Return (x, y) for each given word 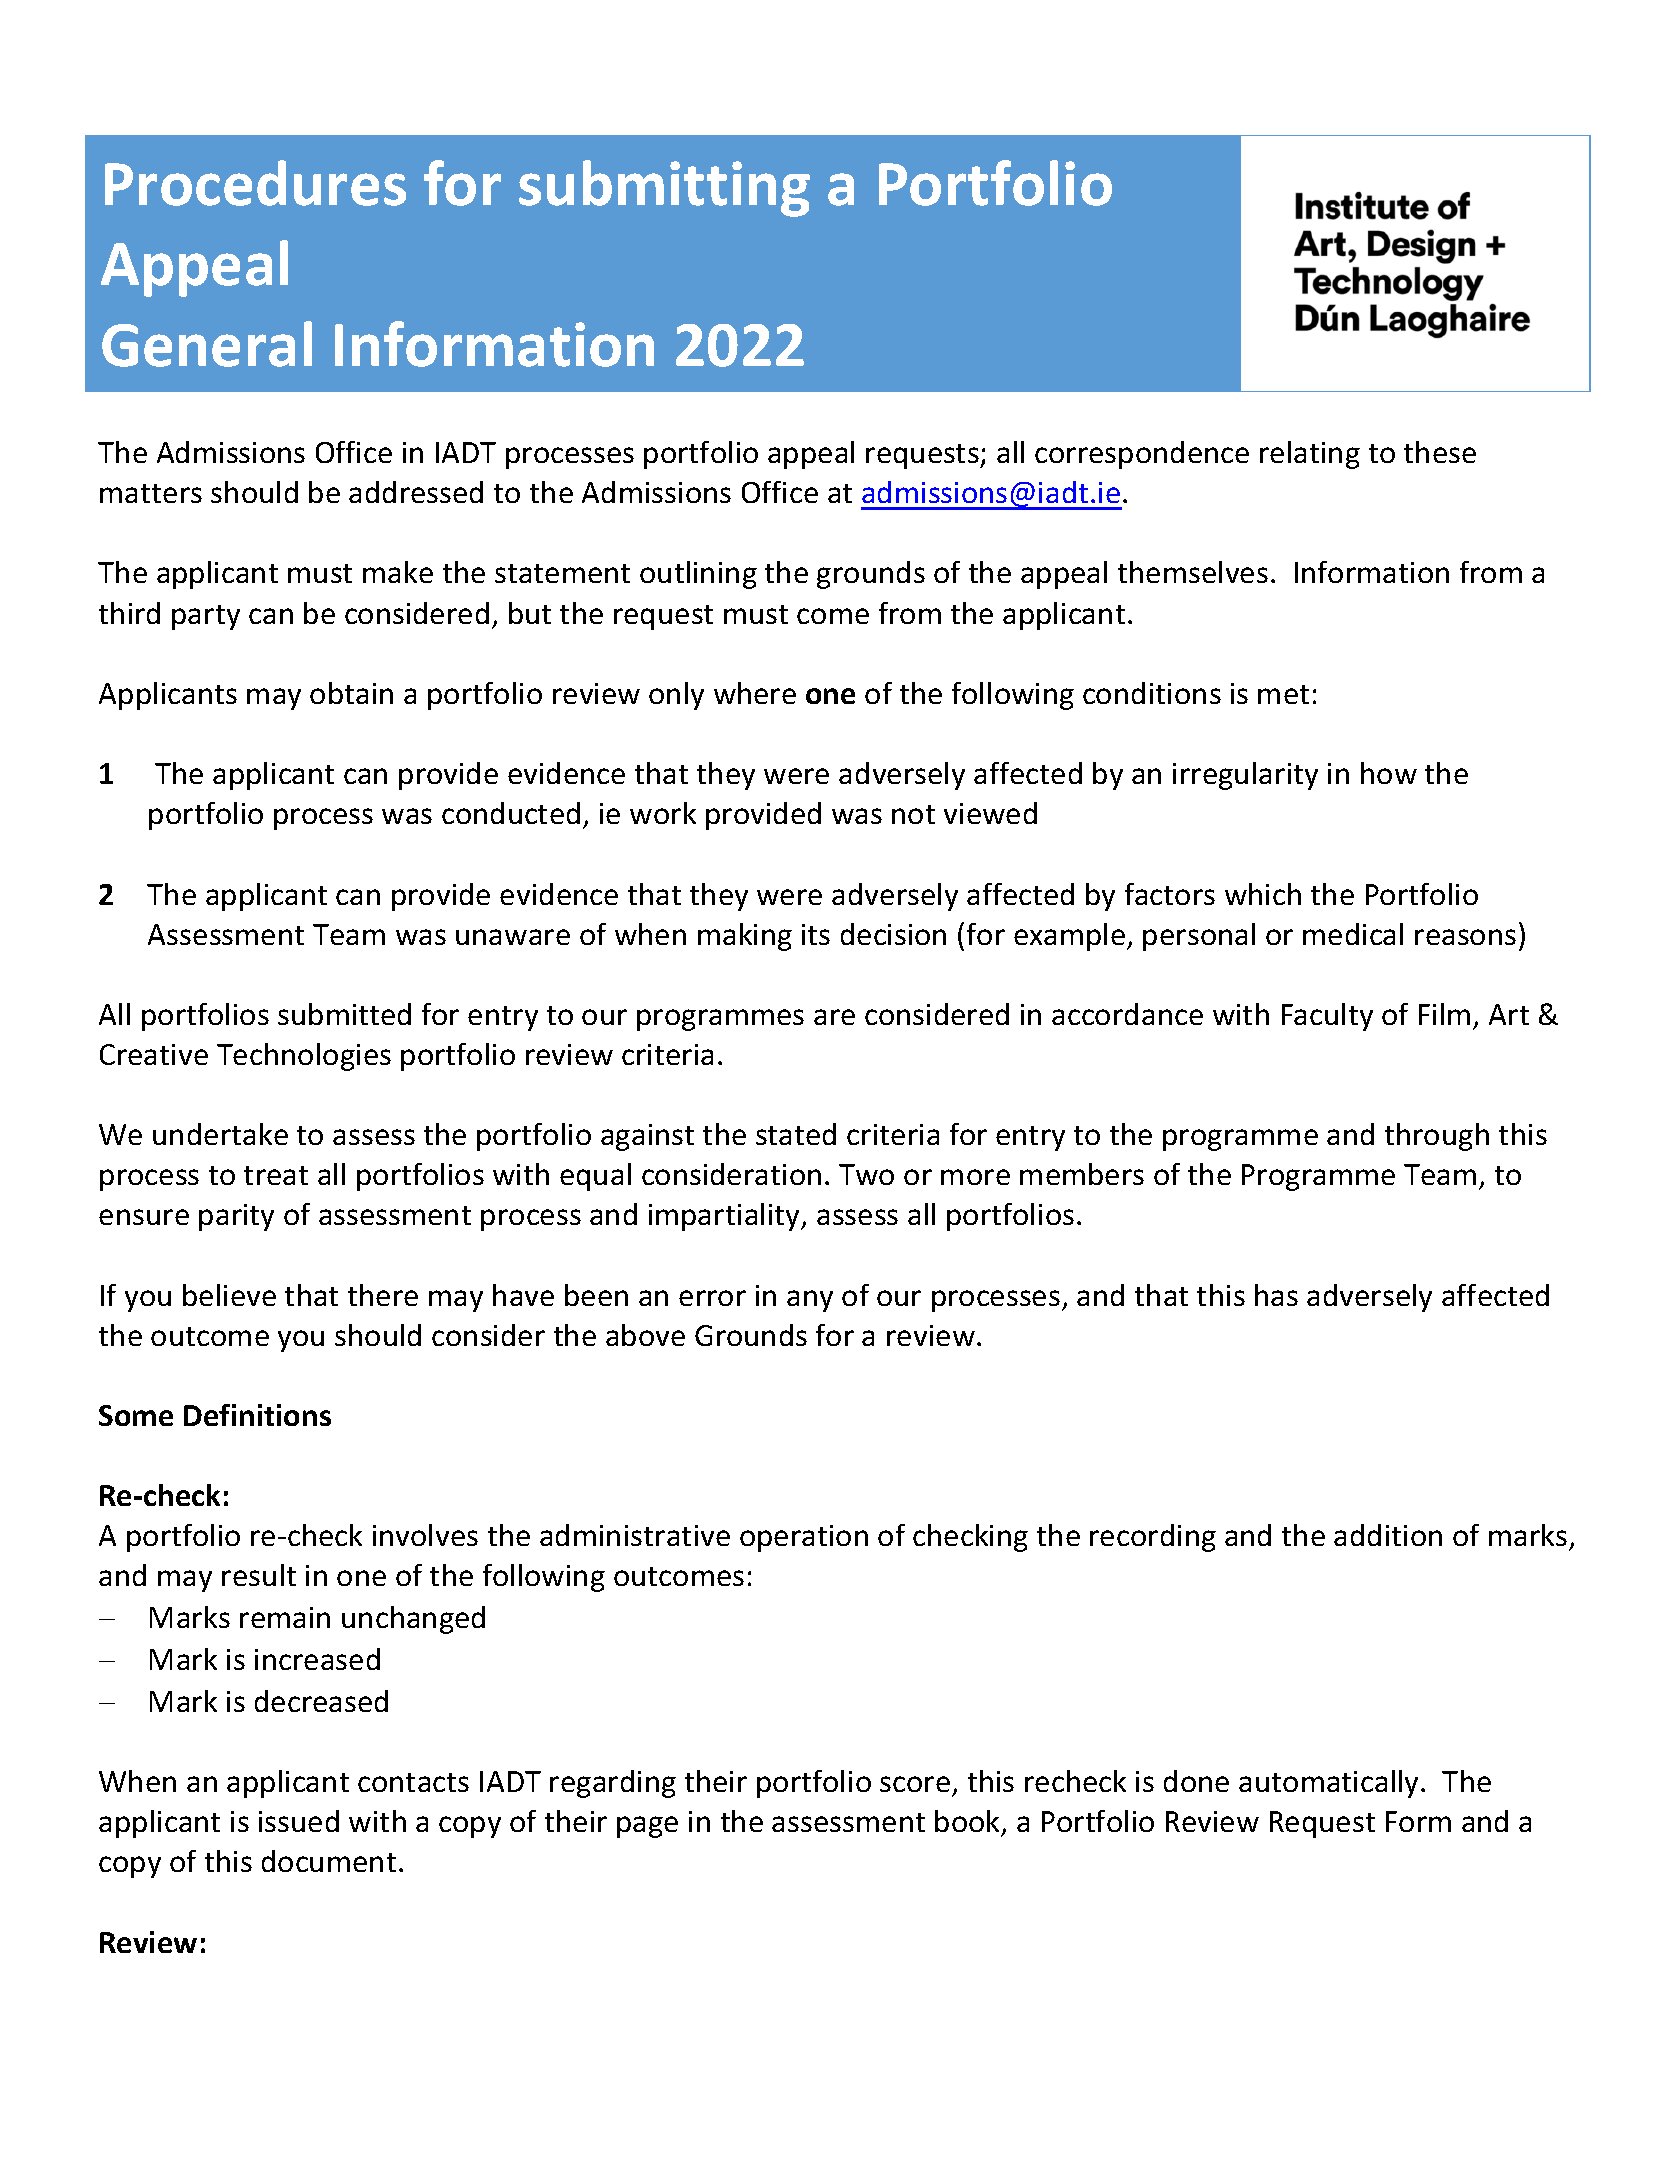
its (816, 934)
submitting (664, 188)
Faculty (1327, 1017)
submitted (344, 1014)
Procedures (255, 183)
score (915, 1784)
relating (1310, 455)
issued (299, 1821)
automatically (1330, 1784)
